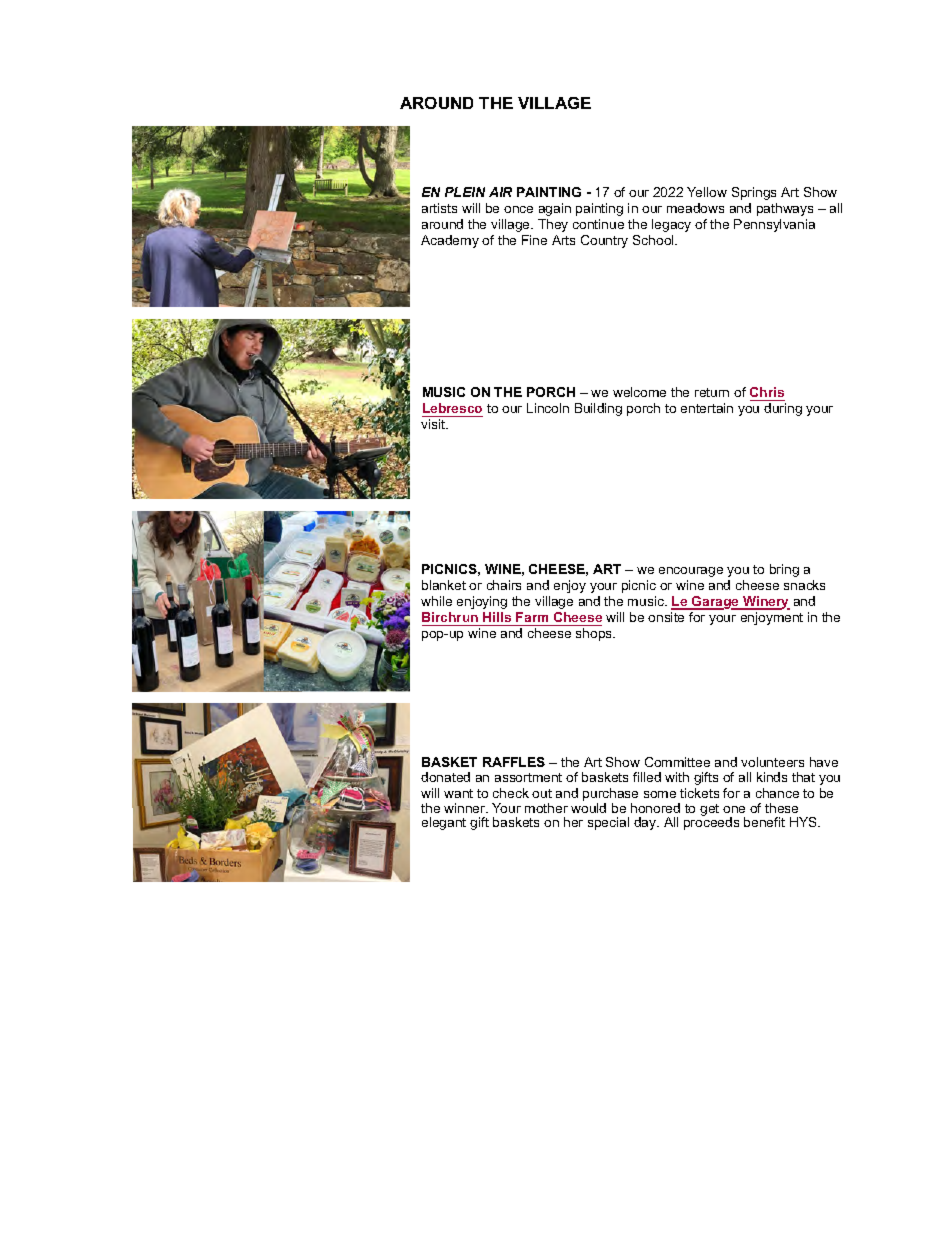 The image size is (952, 1233). Describe the element at coordinates (715, 603) in the page. I see `Garage` at that location.
